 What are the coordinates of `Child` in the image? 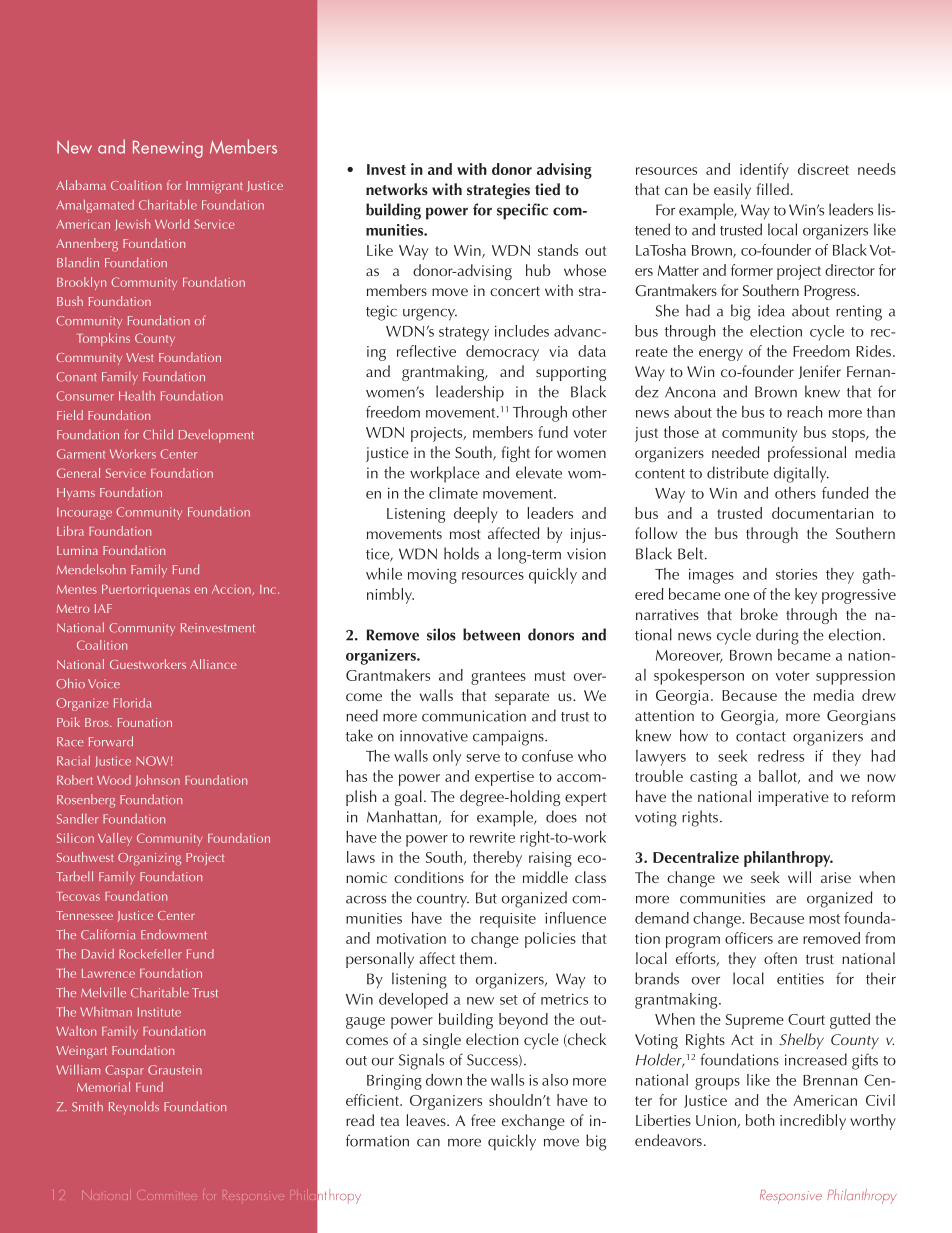 It's located at (158, 434).
